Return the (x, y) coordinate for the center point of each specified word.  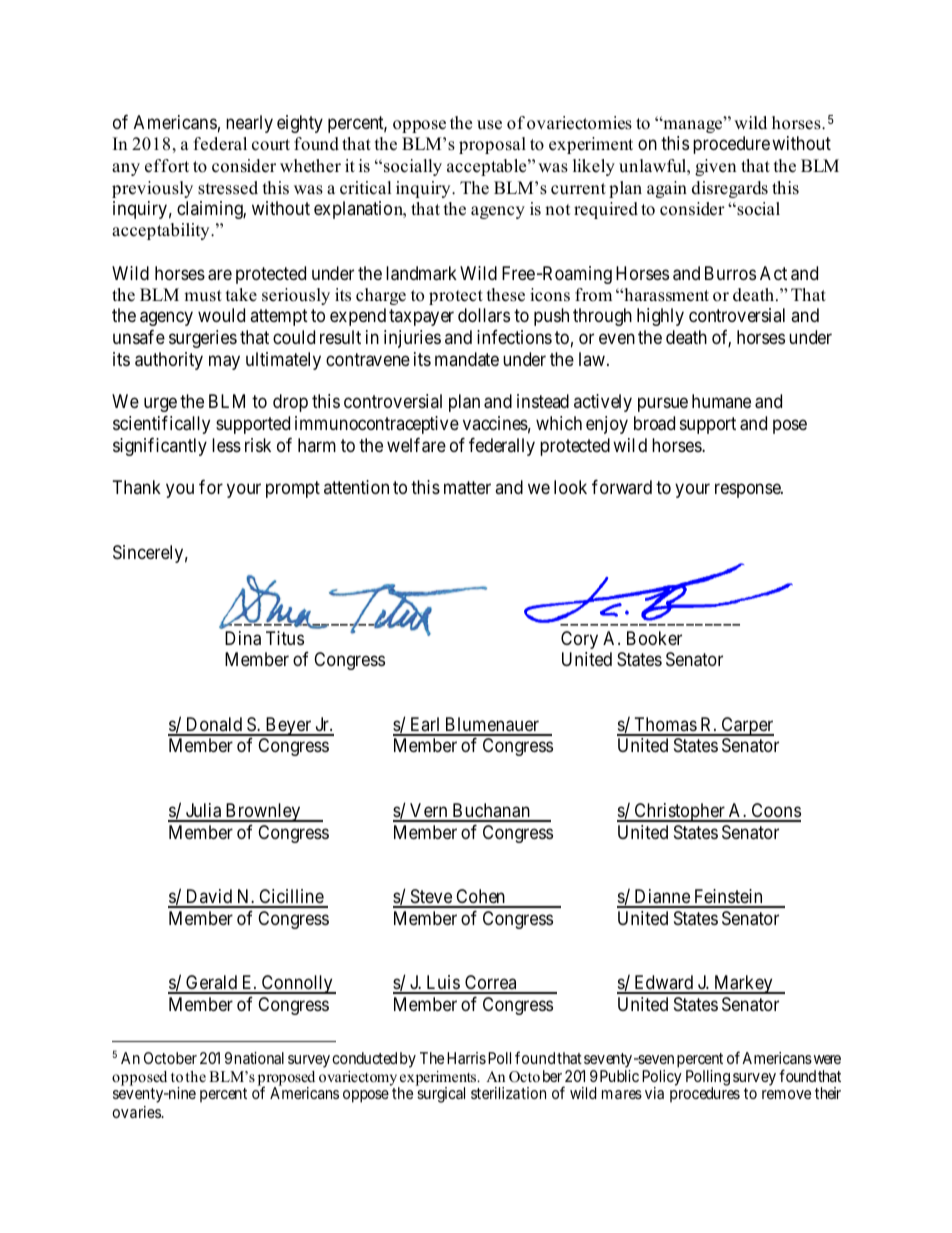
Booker (654, 638)
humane (721, 401)
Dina (243, 638)
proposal (492, 145)
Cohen (480, 898)
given (715, 167)
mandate (467, 359)
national (259, 1058)
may (224, 362)
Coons (775, 812)
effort (167, 166)
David (209, 898)
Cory (579, 640)
